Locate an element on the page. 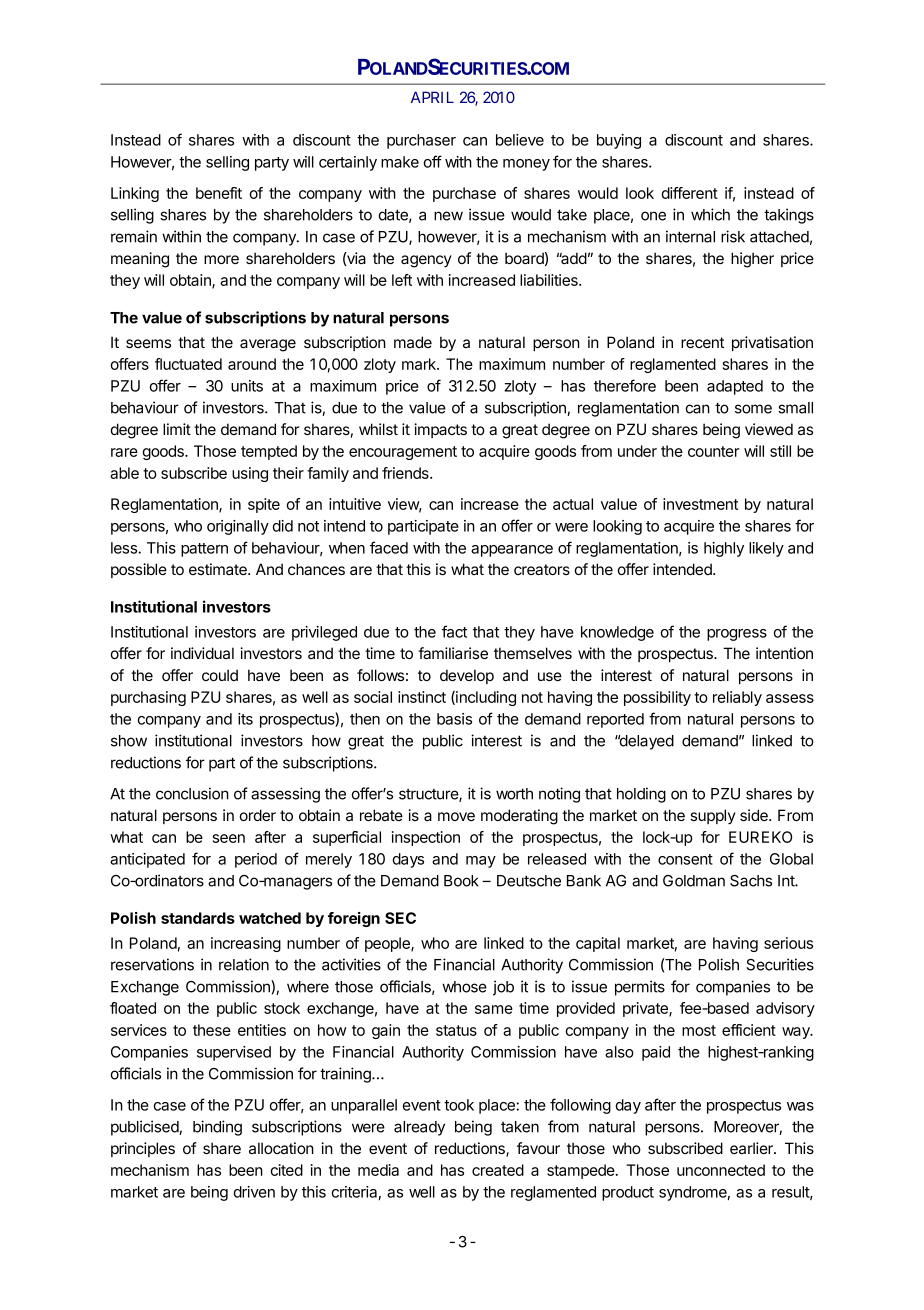 Image resolution: width=924 pixels, height=1310 pixels. impacts is located at coordinates (440, 430).
